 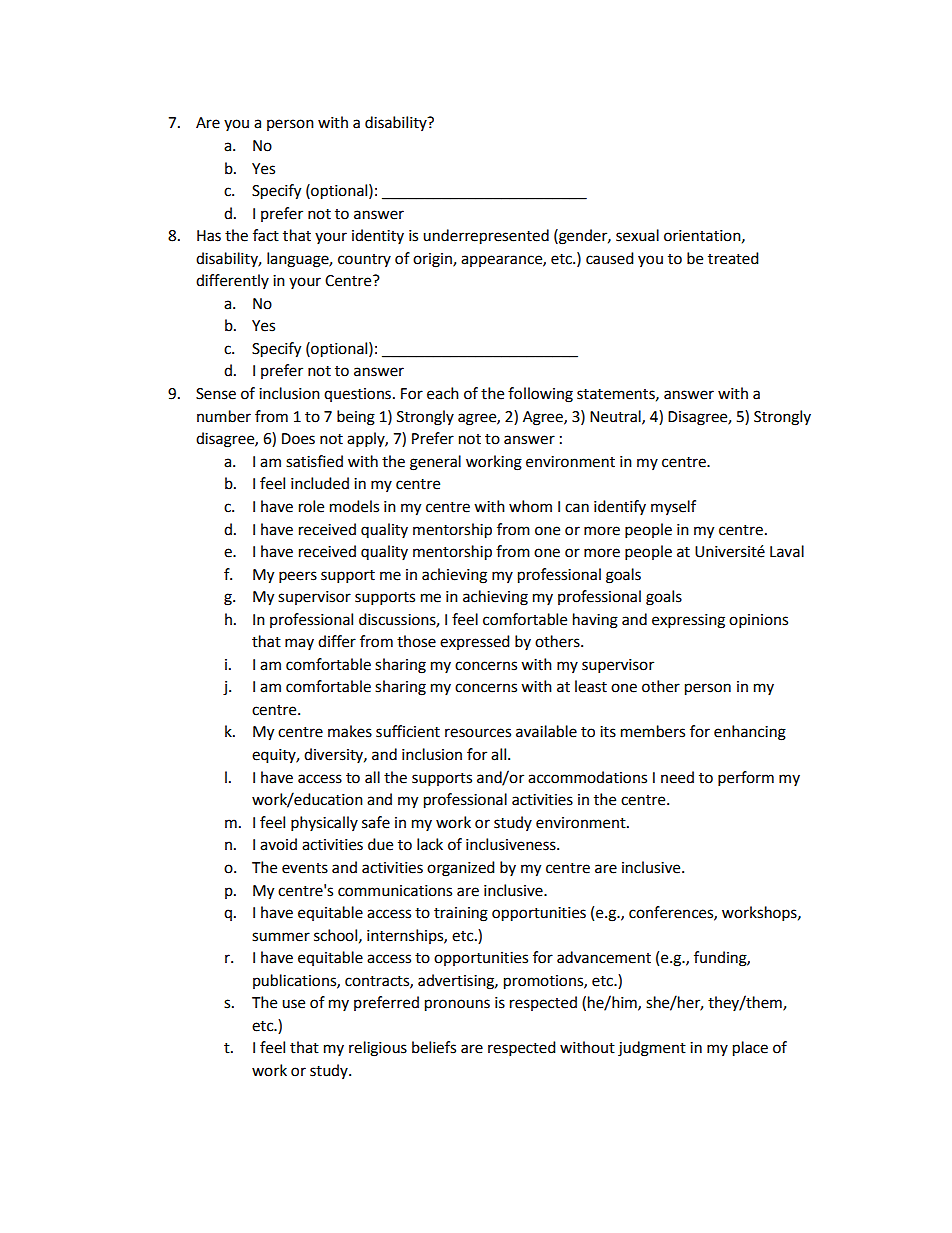 What do you see at coordinates (298, 577) in the screenshot?
I see `peers` at bounding box center [298, 577].
